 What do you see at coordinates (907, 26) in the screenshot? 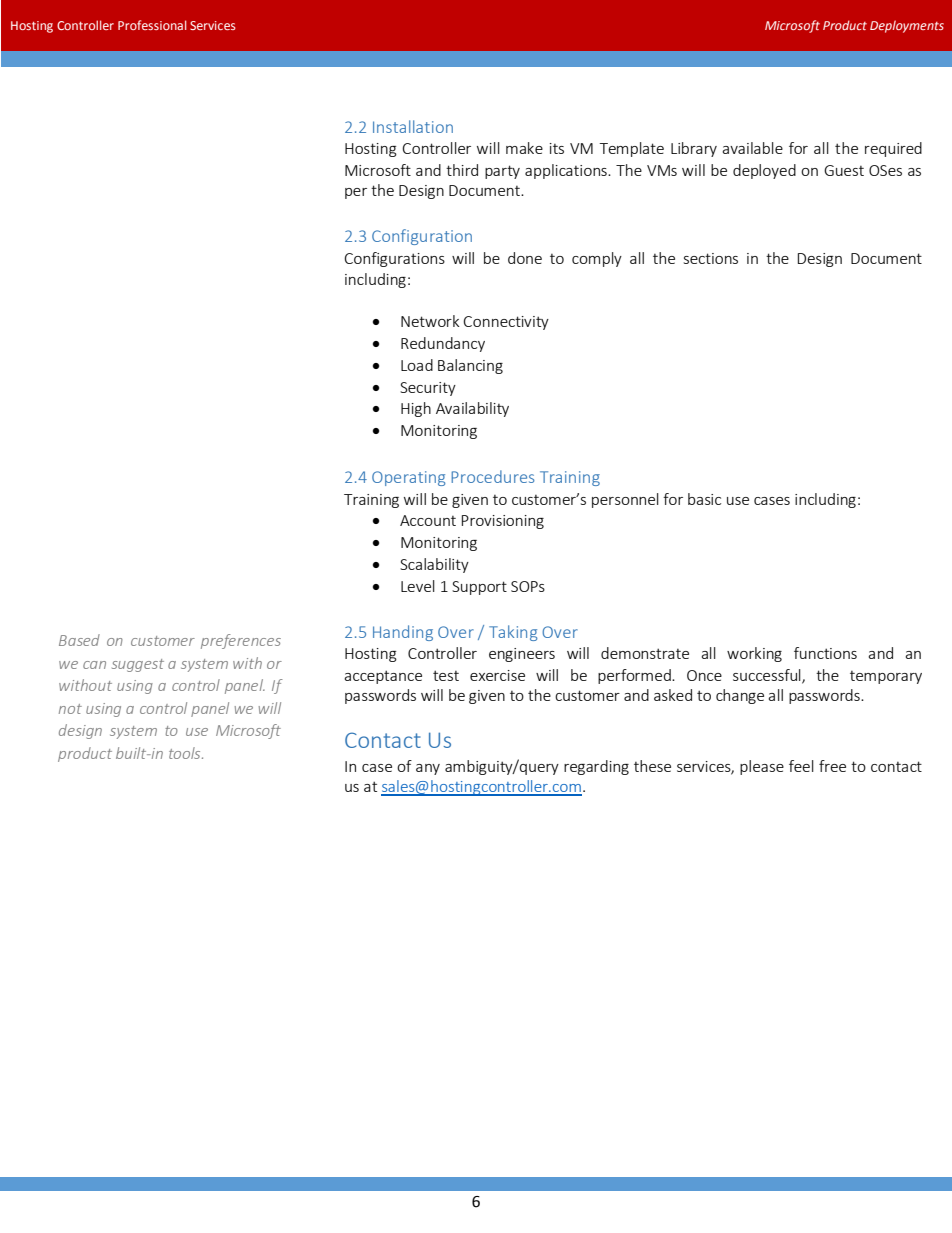
I see `Deployments` at bounding box center [907, 26].
